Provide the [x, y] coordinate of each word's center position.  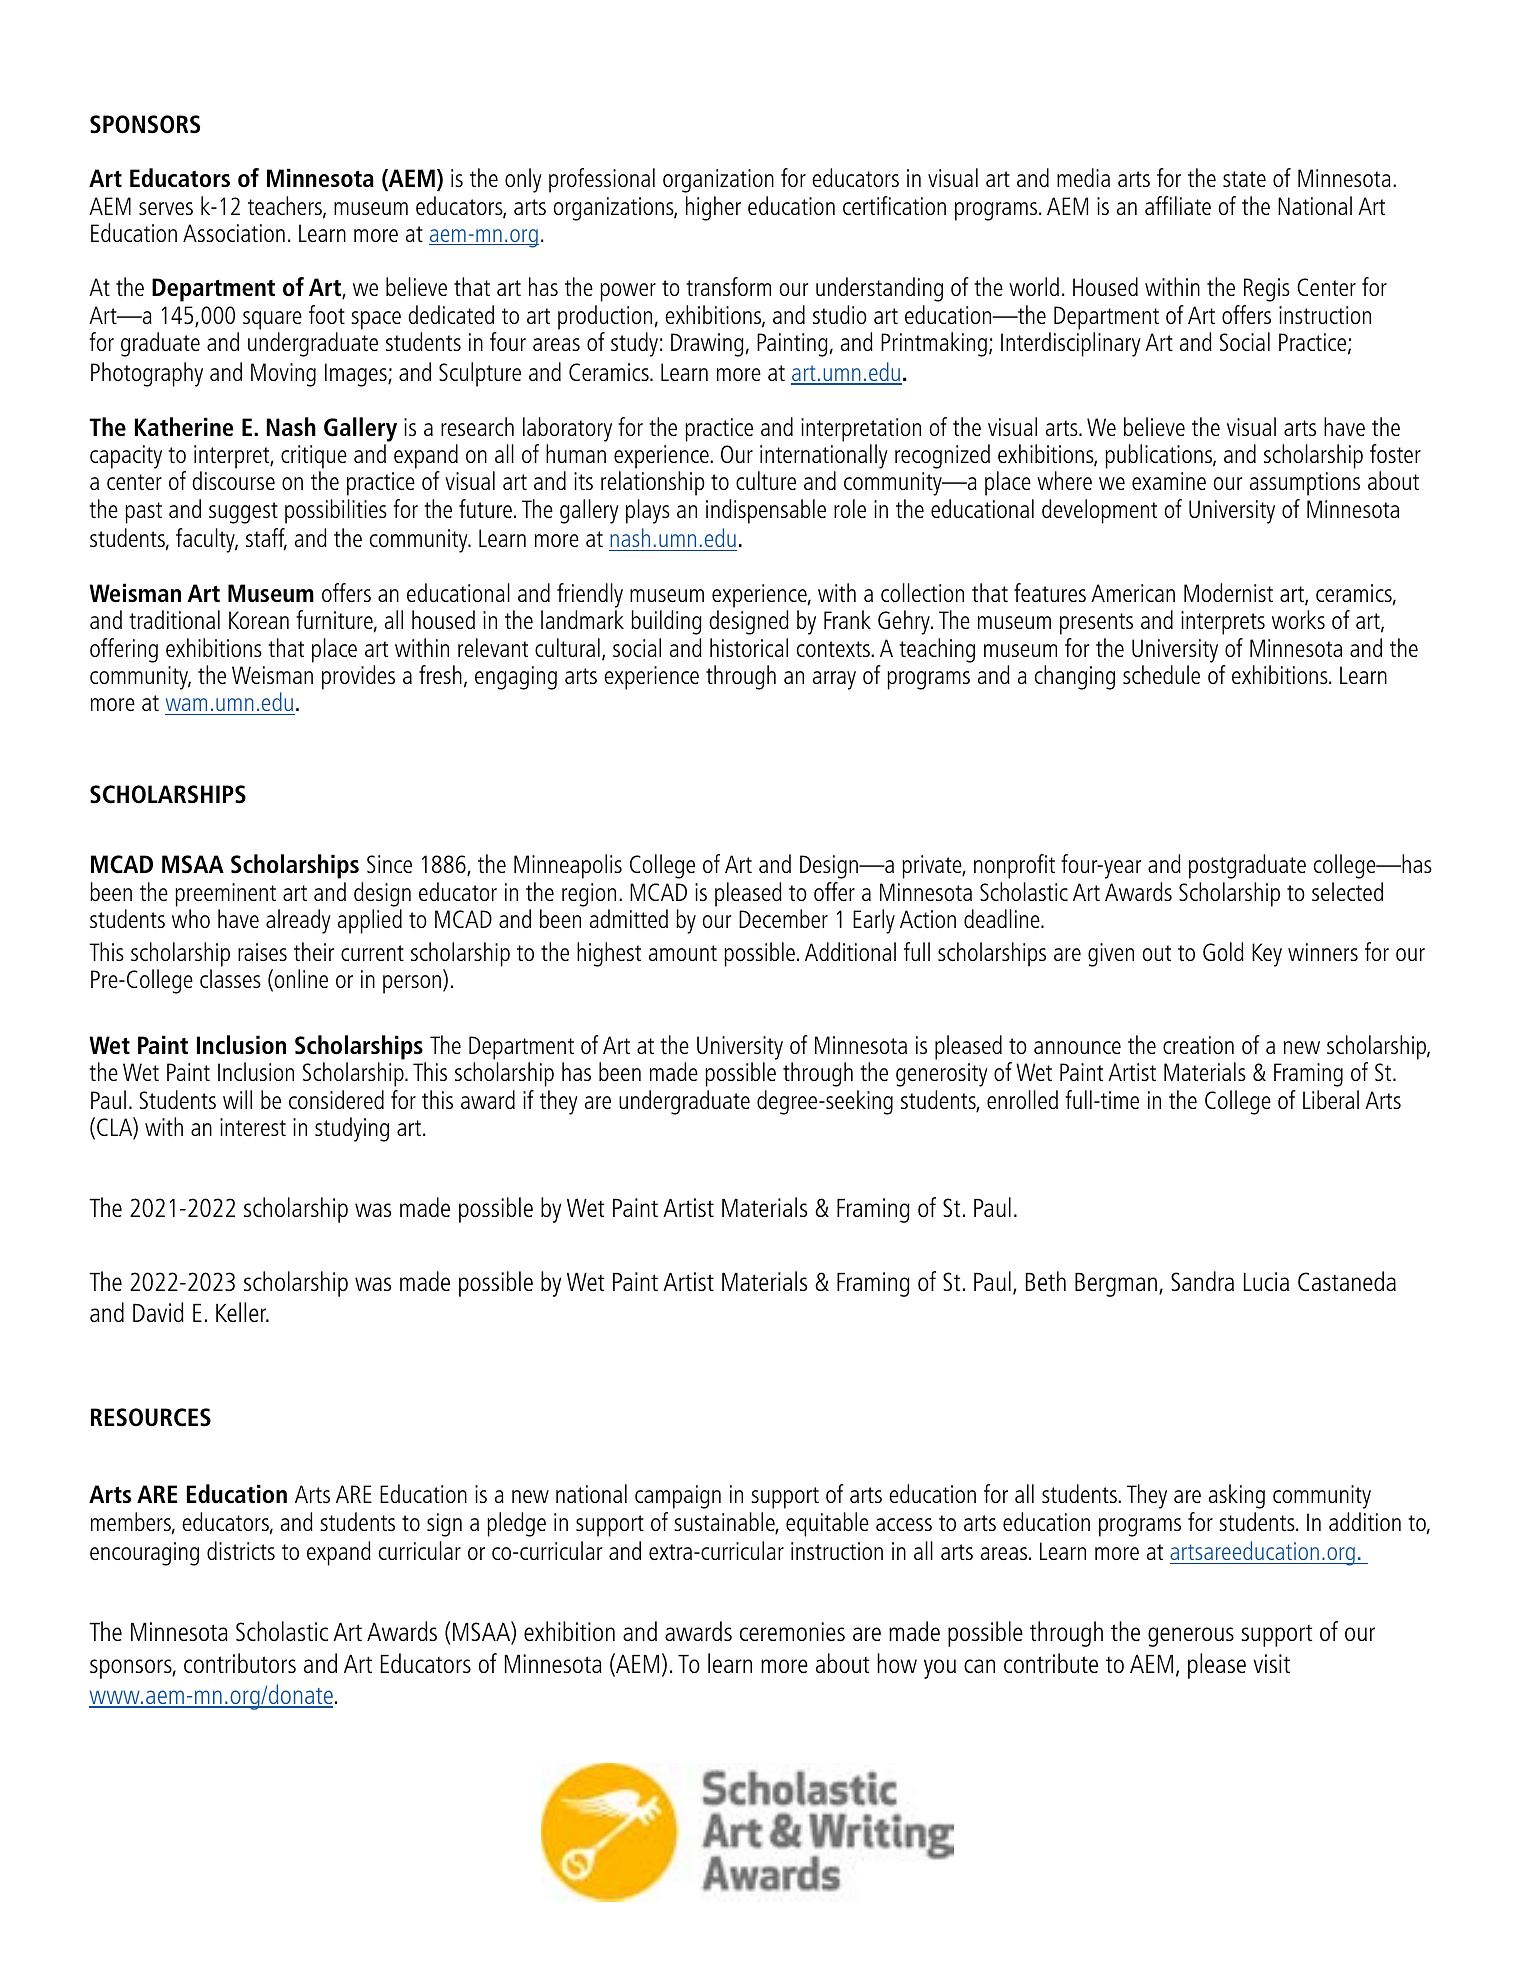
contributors [240, 1663]
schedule [1161, 674]
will [237, 1099]
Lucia [1266, 1281]
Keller [242, 1312]
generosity [942, 1075]
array [834, 680]
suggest [243, 513]
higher [713, 208]
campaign [678, 1497]
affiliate [1178, 205]
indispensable [766, 511]
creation [1198, 1045]
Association [234, 233]
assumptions [1305, 484]
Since [389, 864]
